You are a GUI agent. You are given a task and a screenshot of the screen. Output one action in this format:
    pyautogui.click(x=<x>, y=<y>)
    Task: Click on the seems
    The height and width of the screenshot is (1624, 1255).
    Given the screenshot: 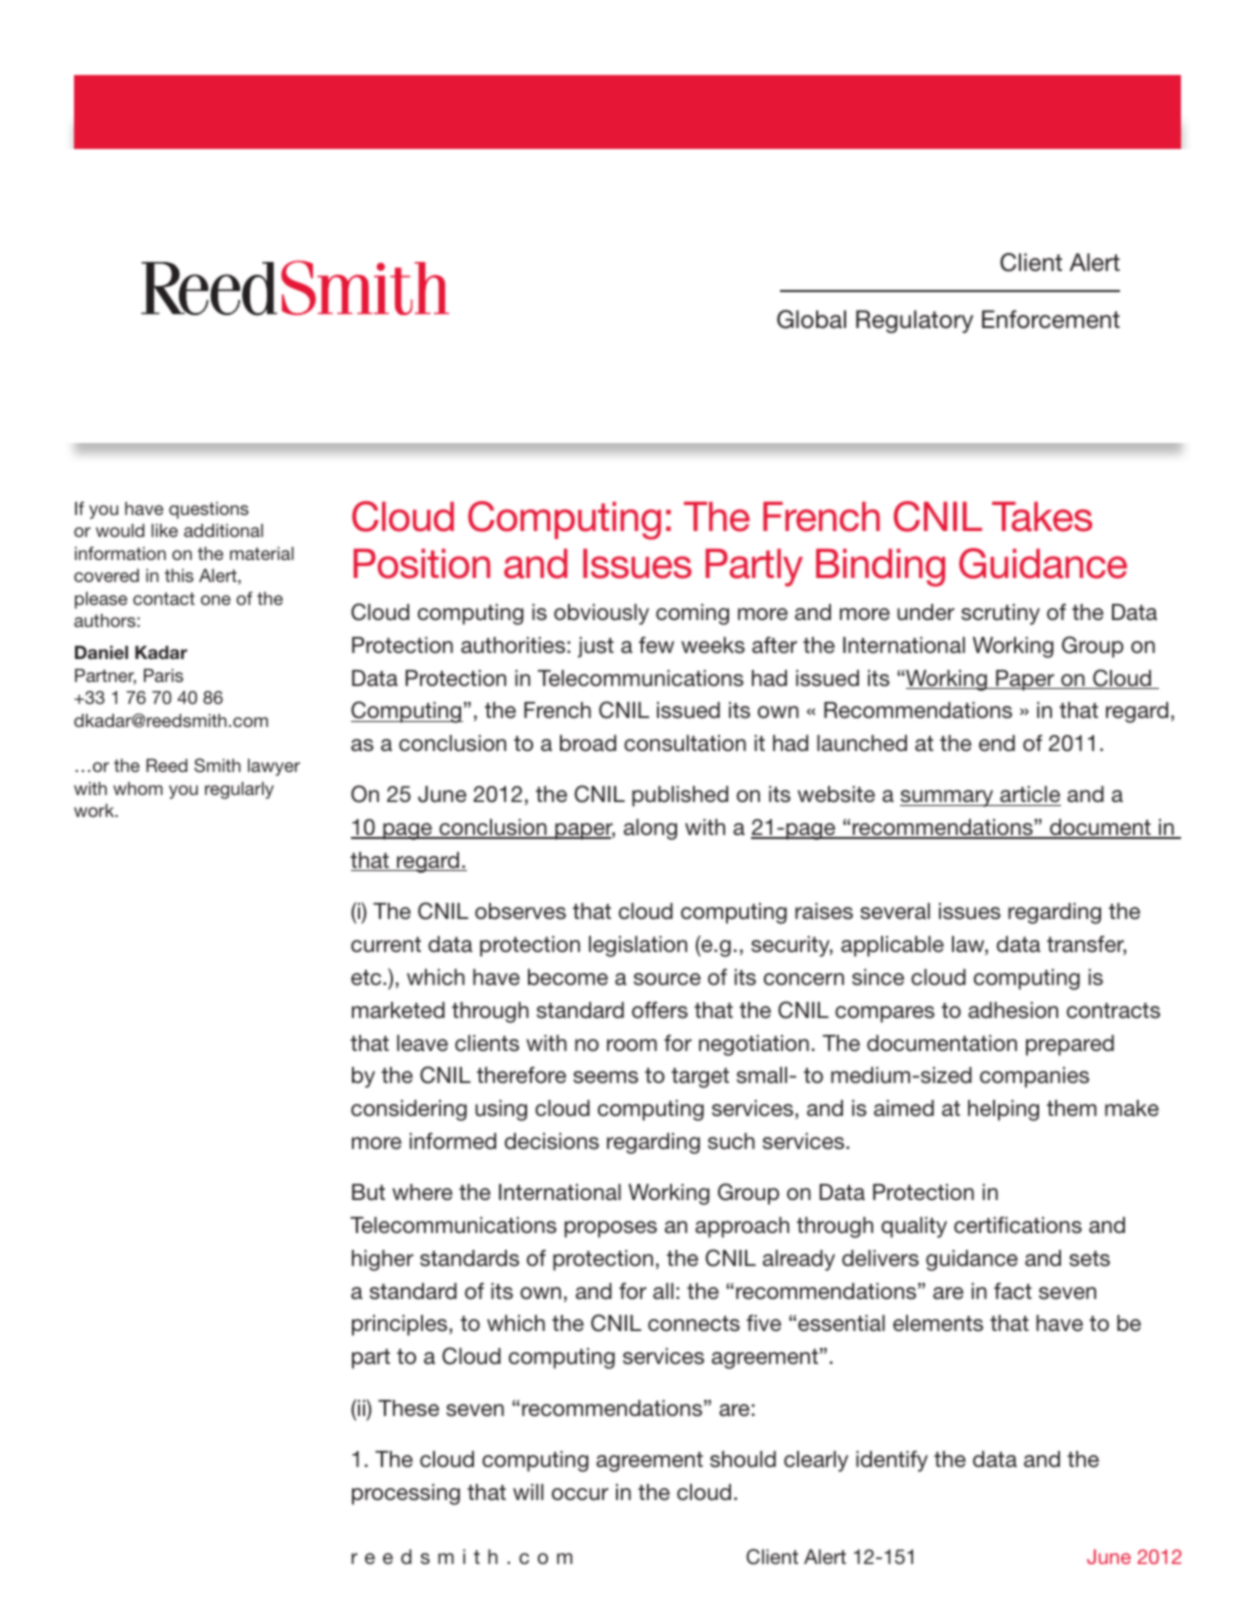 What is the action you would take?
    pyautogui.click(x=605, y=1077)
